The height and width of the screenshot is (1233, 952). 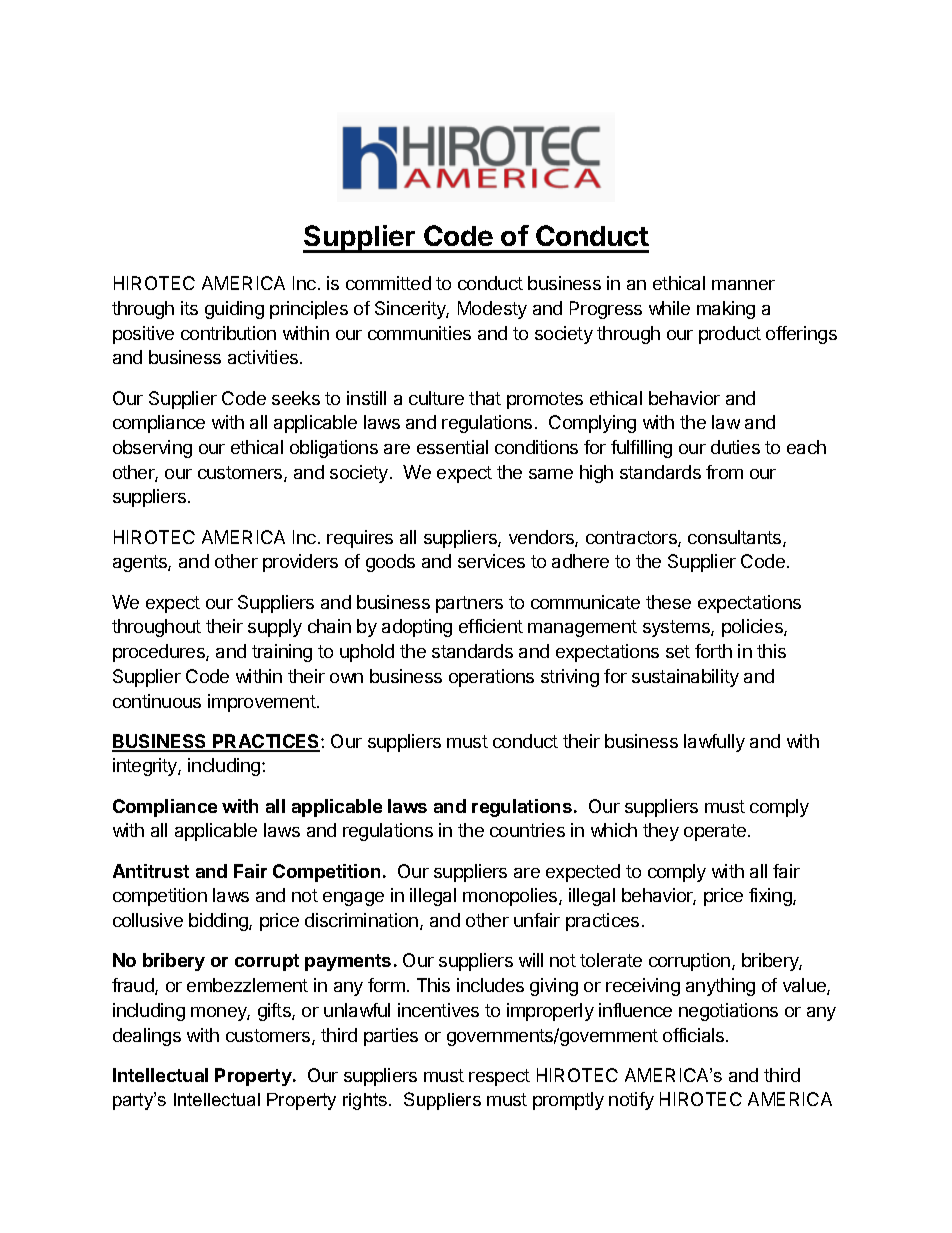 I want to click on services, so click(x=491, y=561).
